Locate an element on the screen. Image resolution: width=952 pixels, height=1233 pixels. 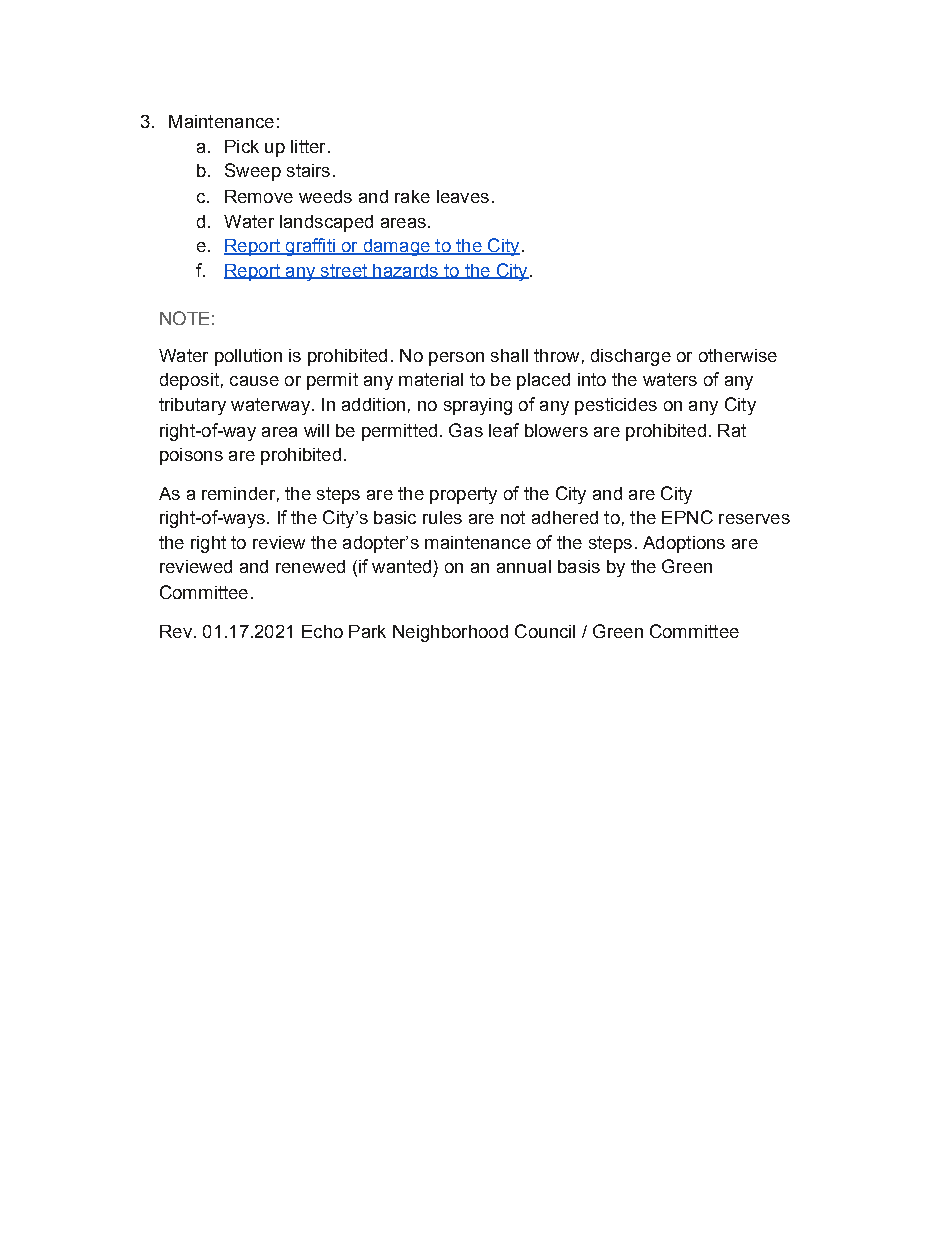
will is located at coordinates (316, 430).
